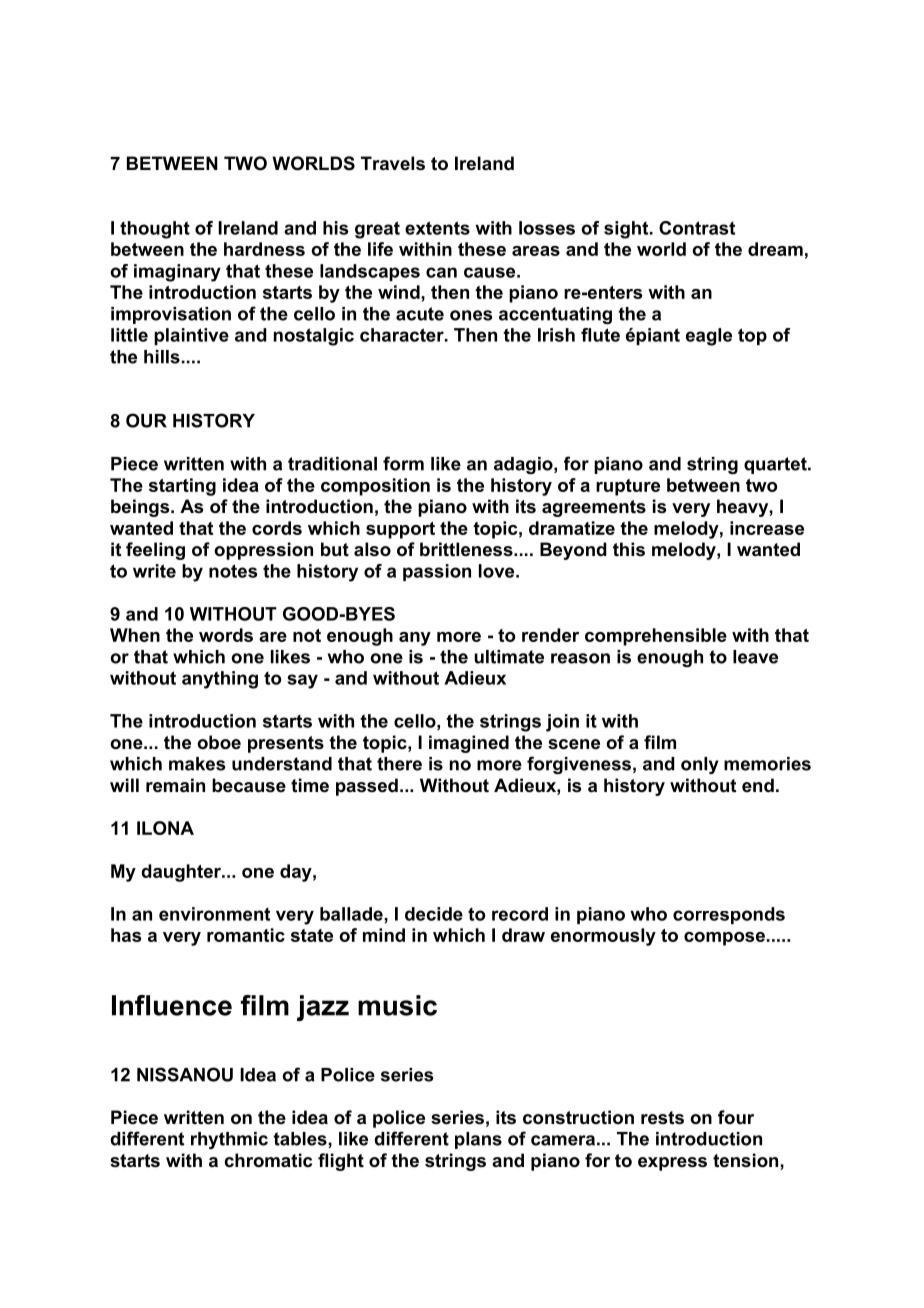  Describe the element at coordinates (700, 765) in the page. I see `only` at that location.
